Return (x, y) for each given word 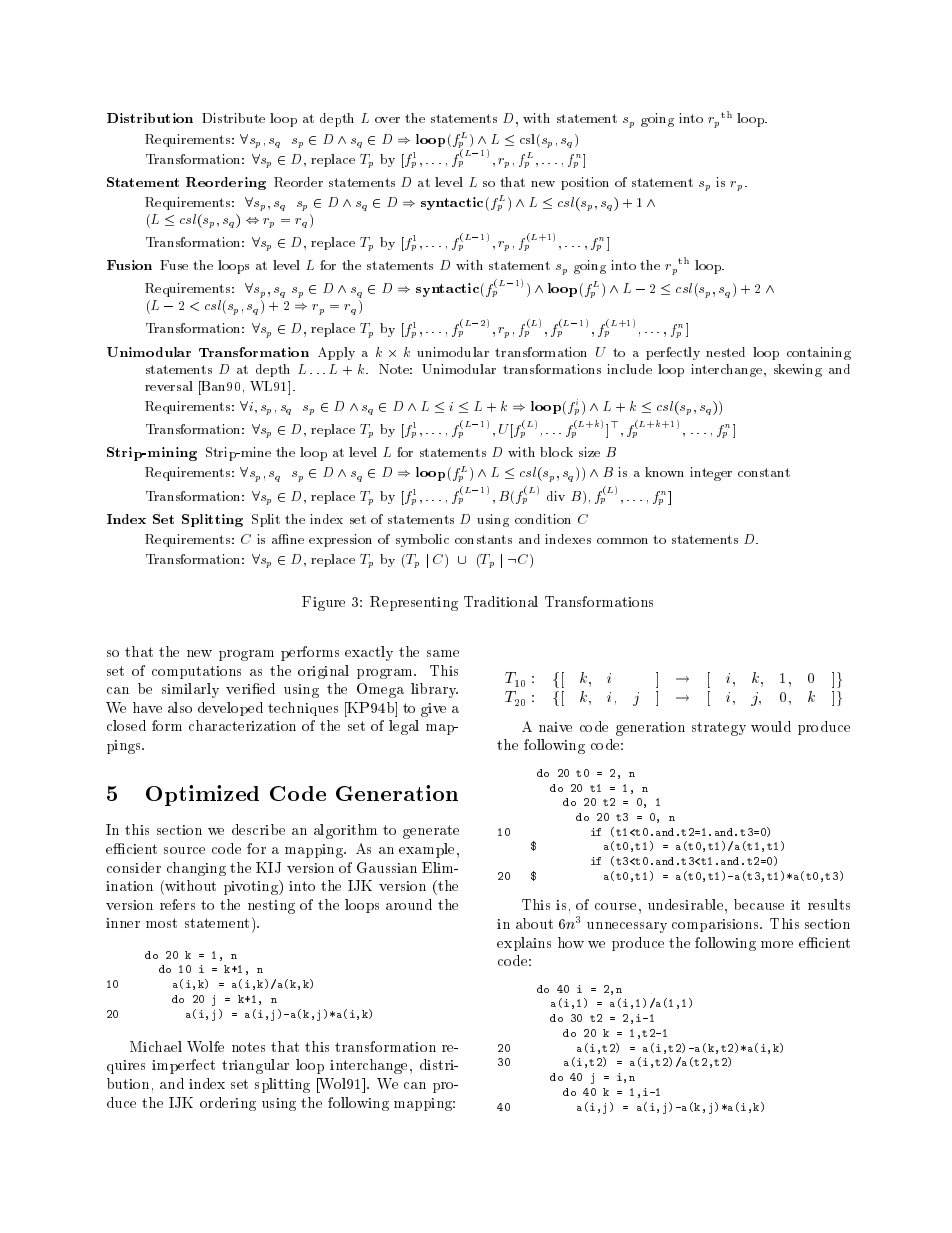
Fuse (174, 265)
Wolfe (205, 1046)
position (585, 183)
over (387, 120)
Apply (336, 353)
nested (725, 352)
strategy (719, 729)
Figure (323, 603)
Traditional (501, 601)
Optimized (202, 795)
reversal (169, 386)
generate (431, 832)
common (622, 541)
